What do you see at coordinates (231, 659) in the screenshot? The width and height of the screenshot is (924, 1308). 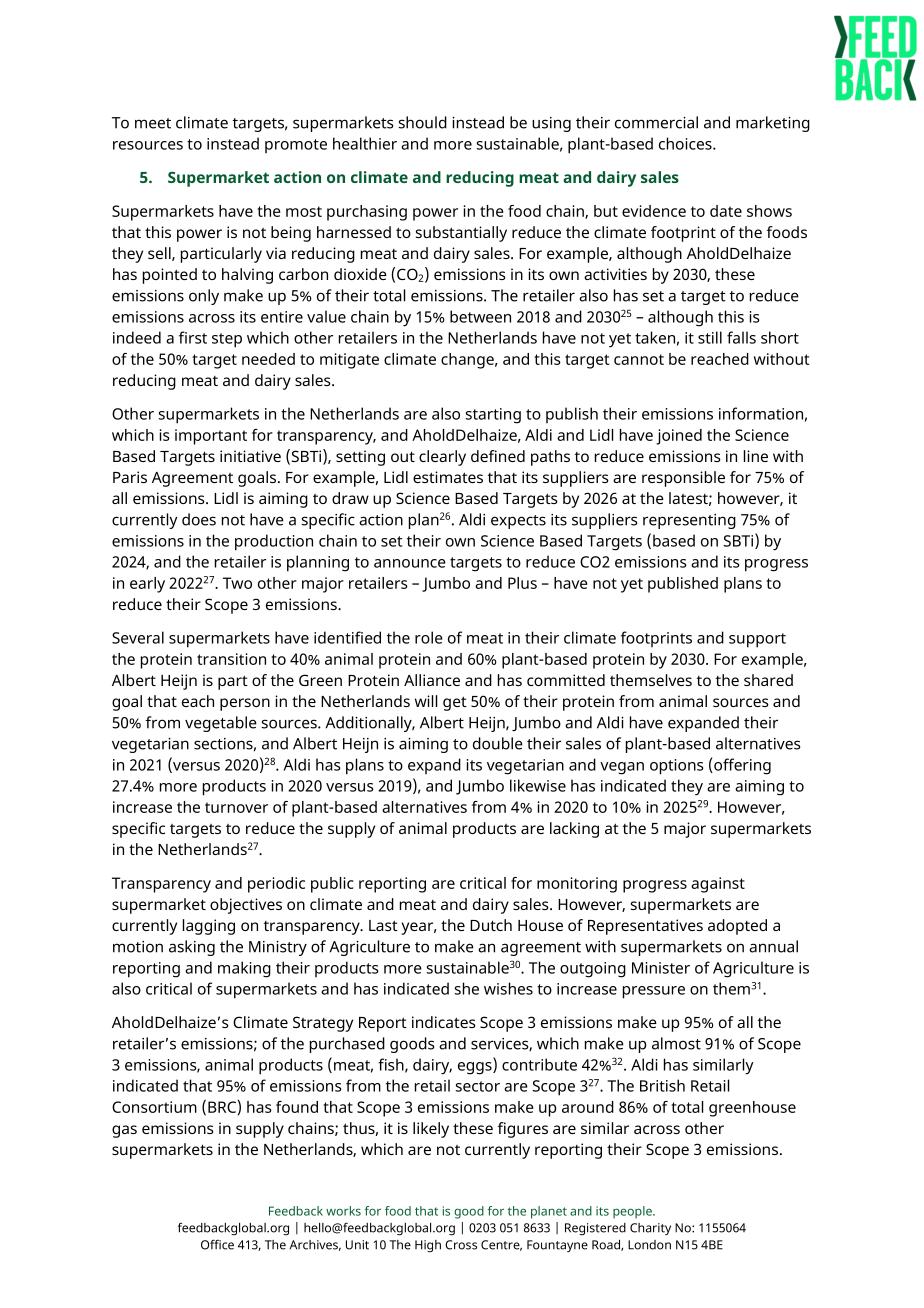 I see `transition` at bounding box center [231, 659].
